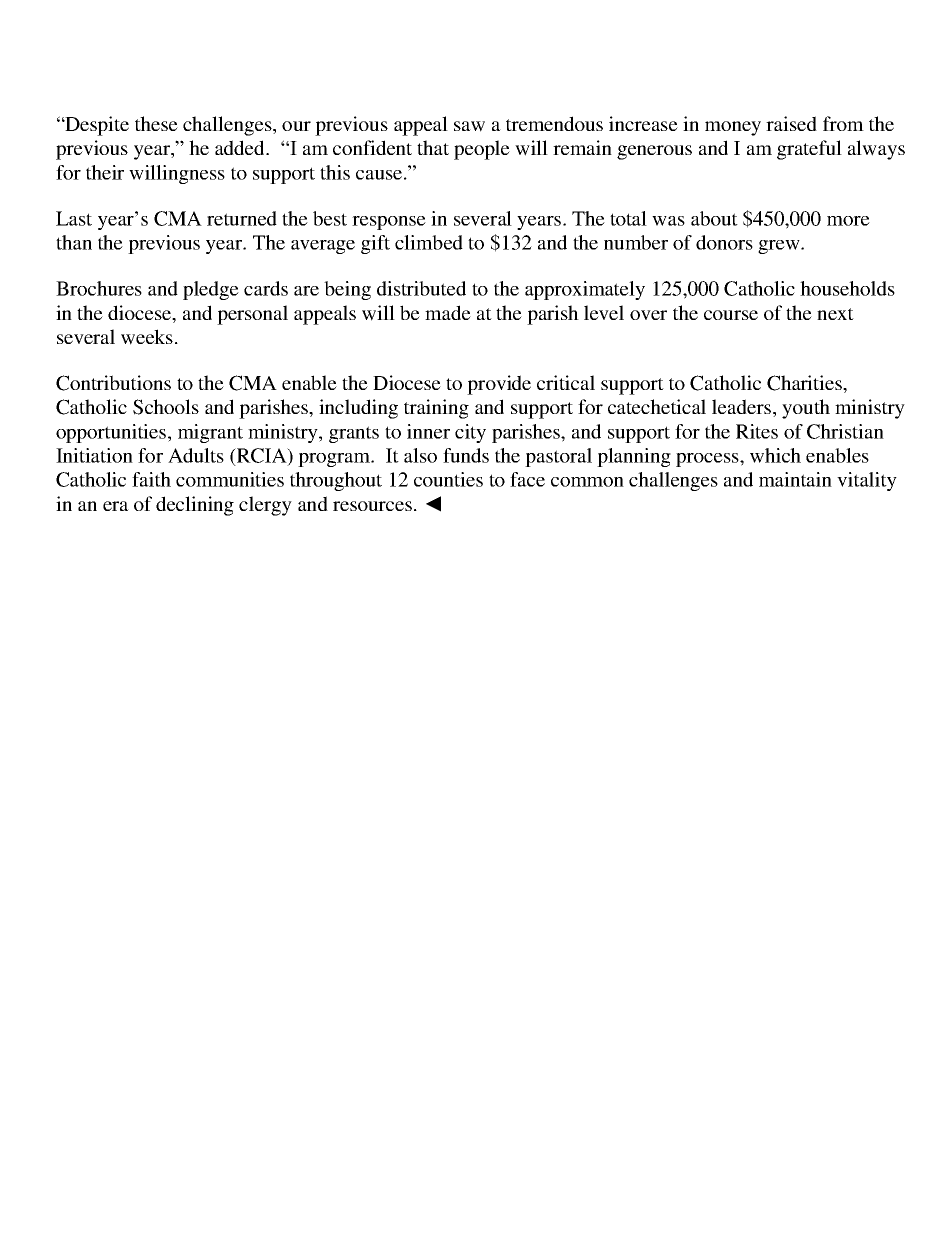 This screenshot has height=1233, width=952. Describe the element at coordinates (436, 409) in the screenshot. I see `training` at that location.
